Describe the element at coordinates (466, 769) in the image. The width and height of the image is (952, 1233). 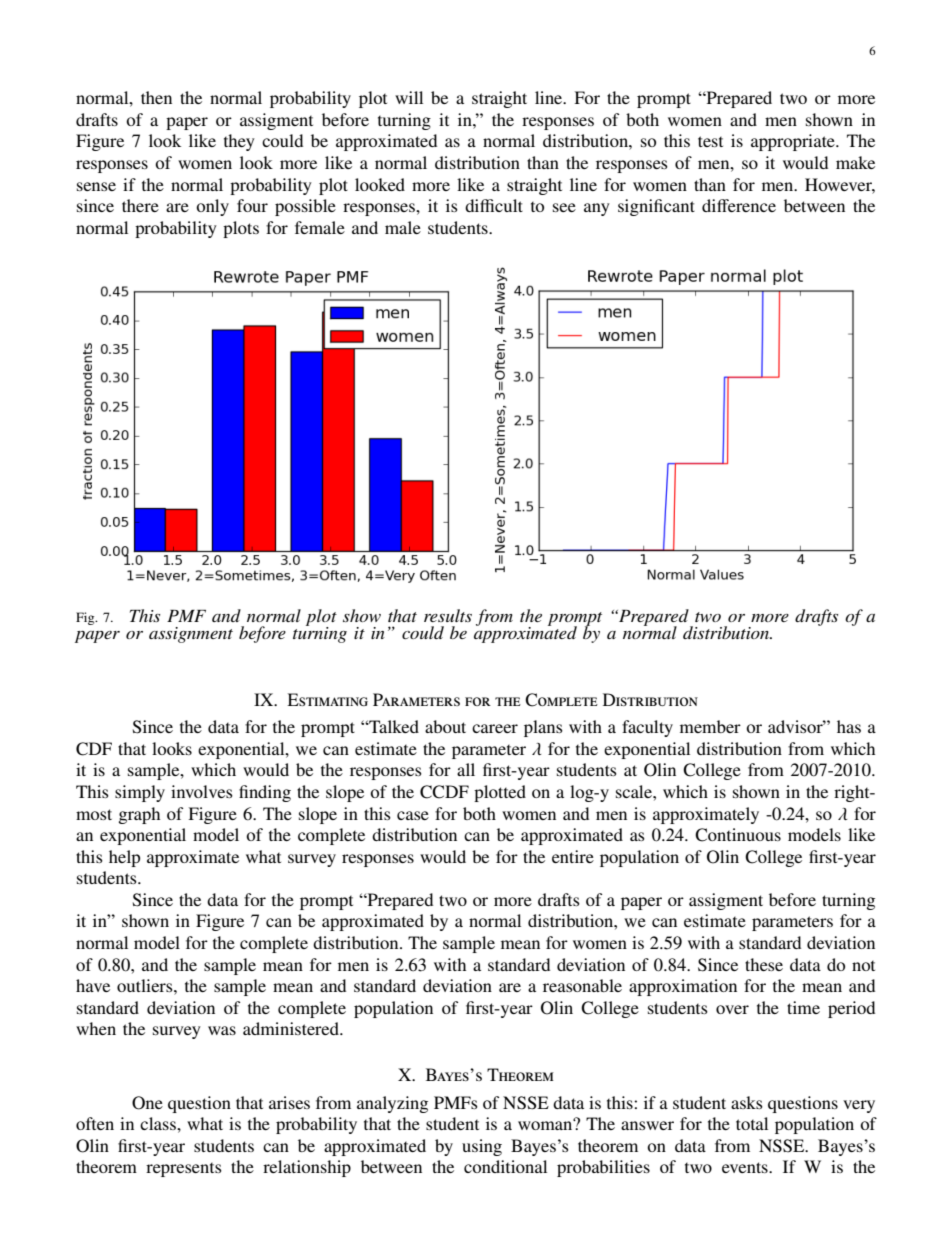
I see `all` at that location.
